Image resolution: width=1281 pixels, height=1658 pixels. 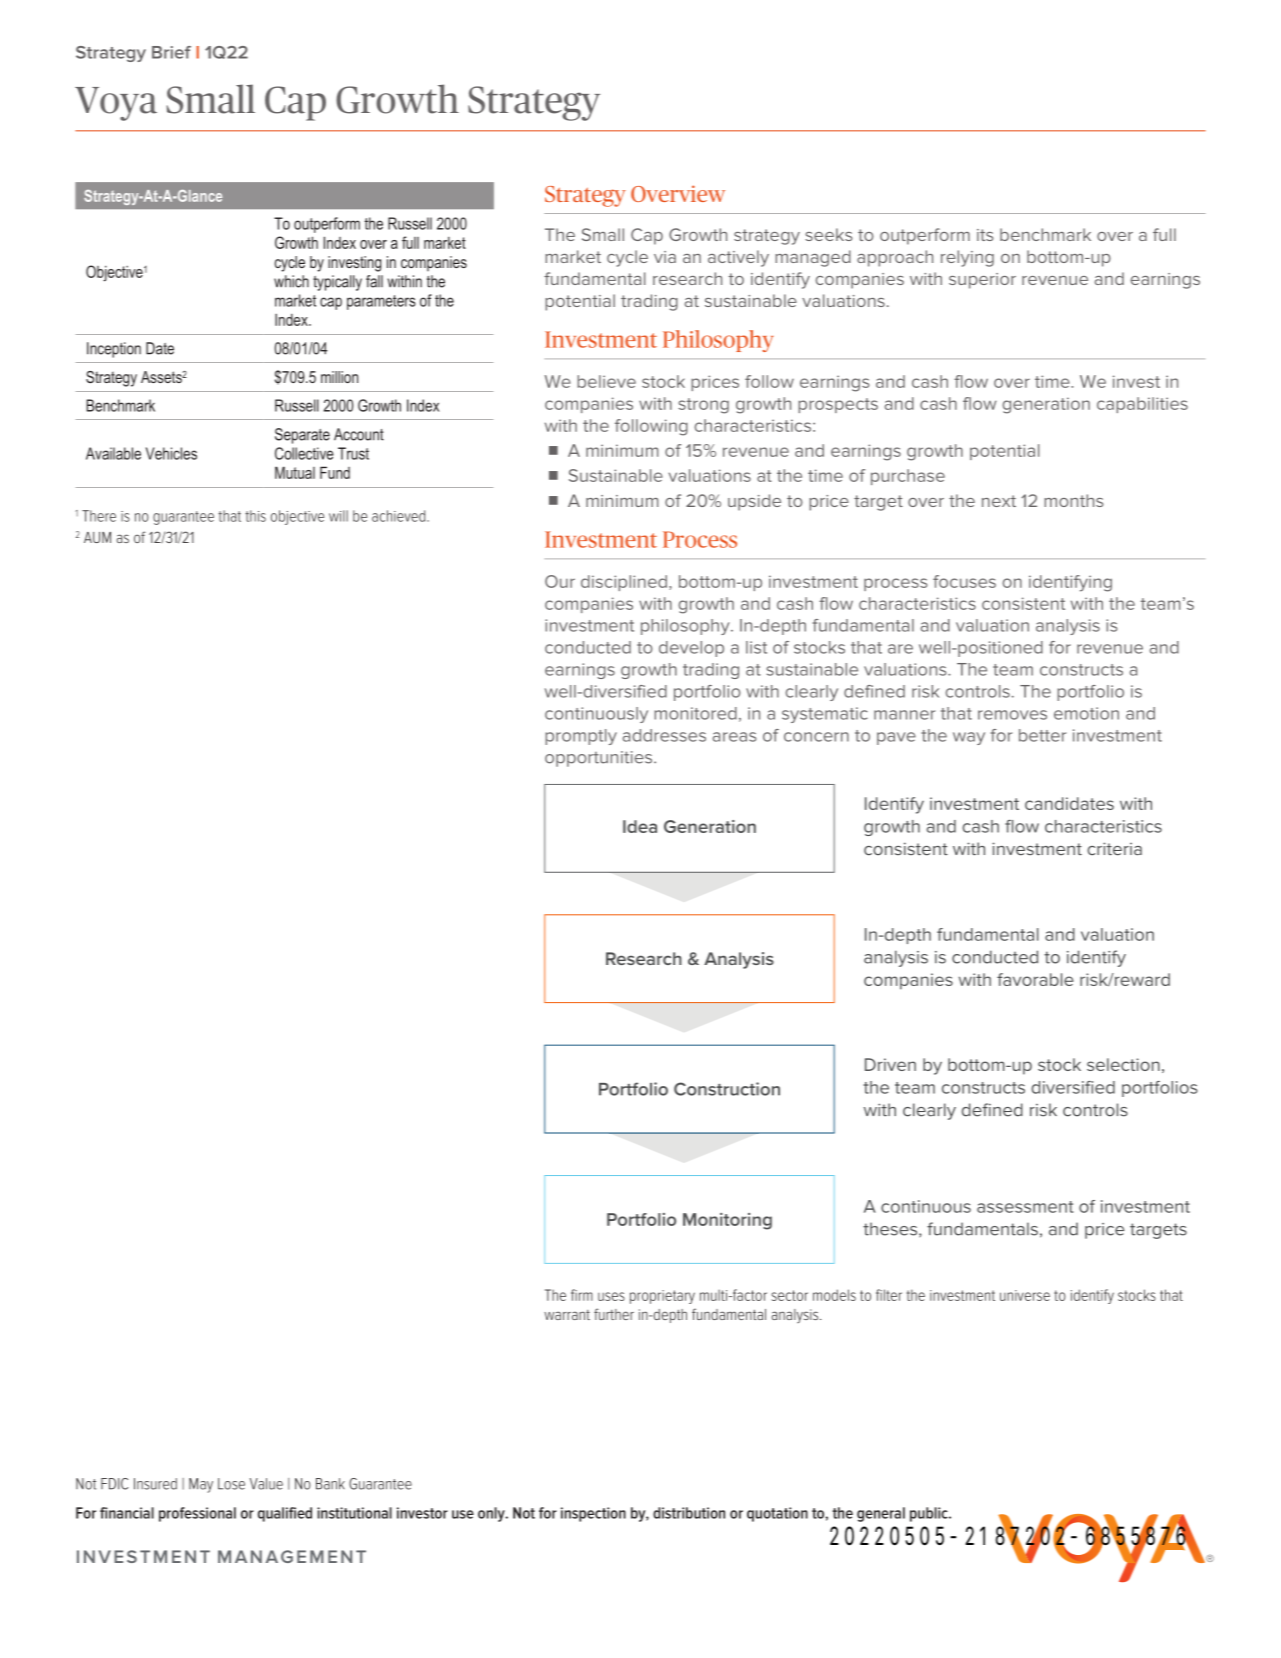 What do you see at coordinates (606, 381) in the screenshot?
I see `believe` at bounding box center [606, 381].
